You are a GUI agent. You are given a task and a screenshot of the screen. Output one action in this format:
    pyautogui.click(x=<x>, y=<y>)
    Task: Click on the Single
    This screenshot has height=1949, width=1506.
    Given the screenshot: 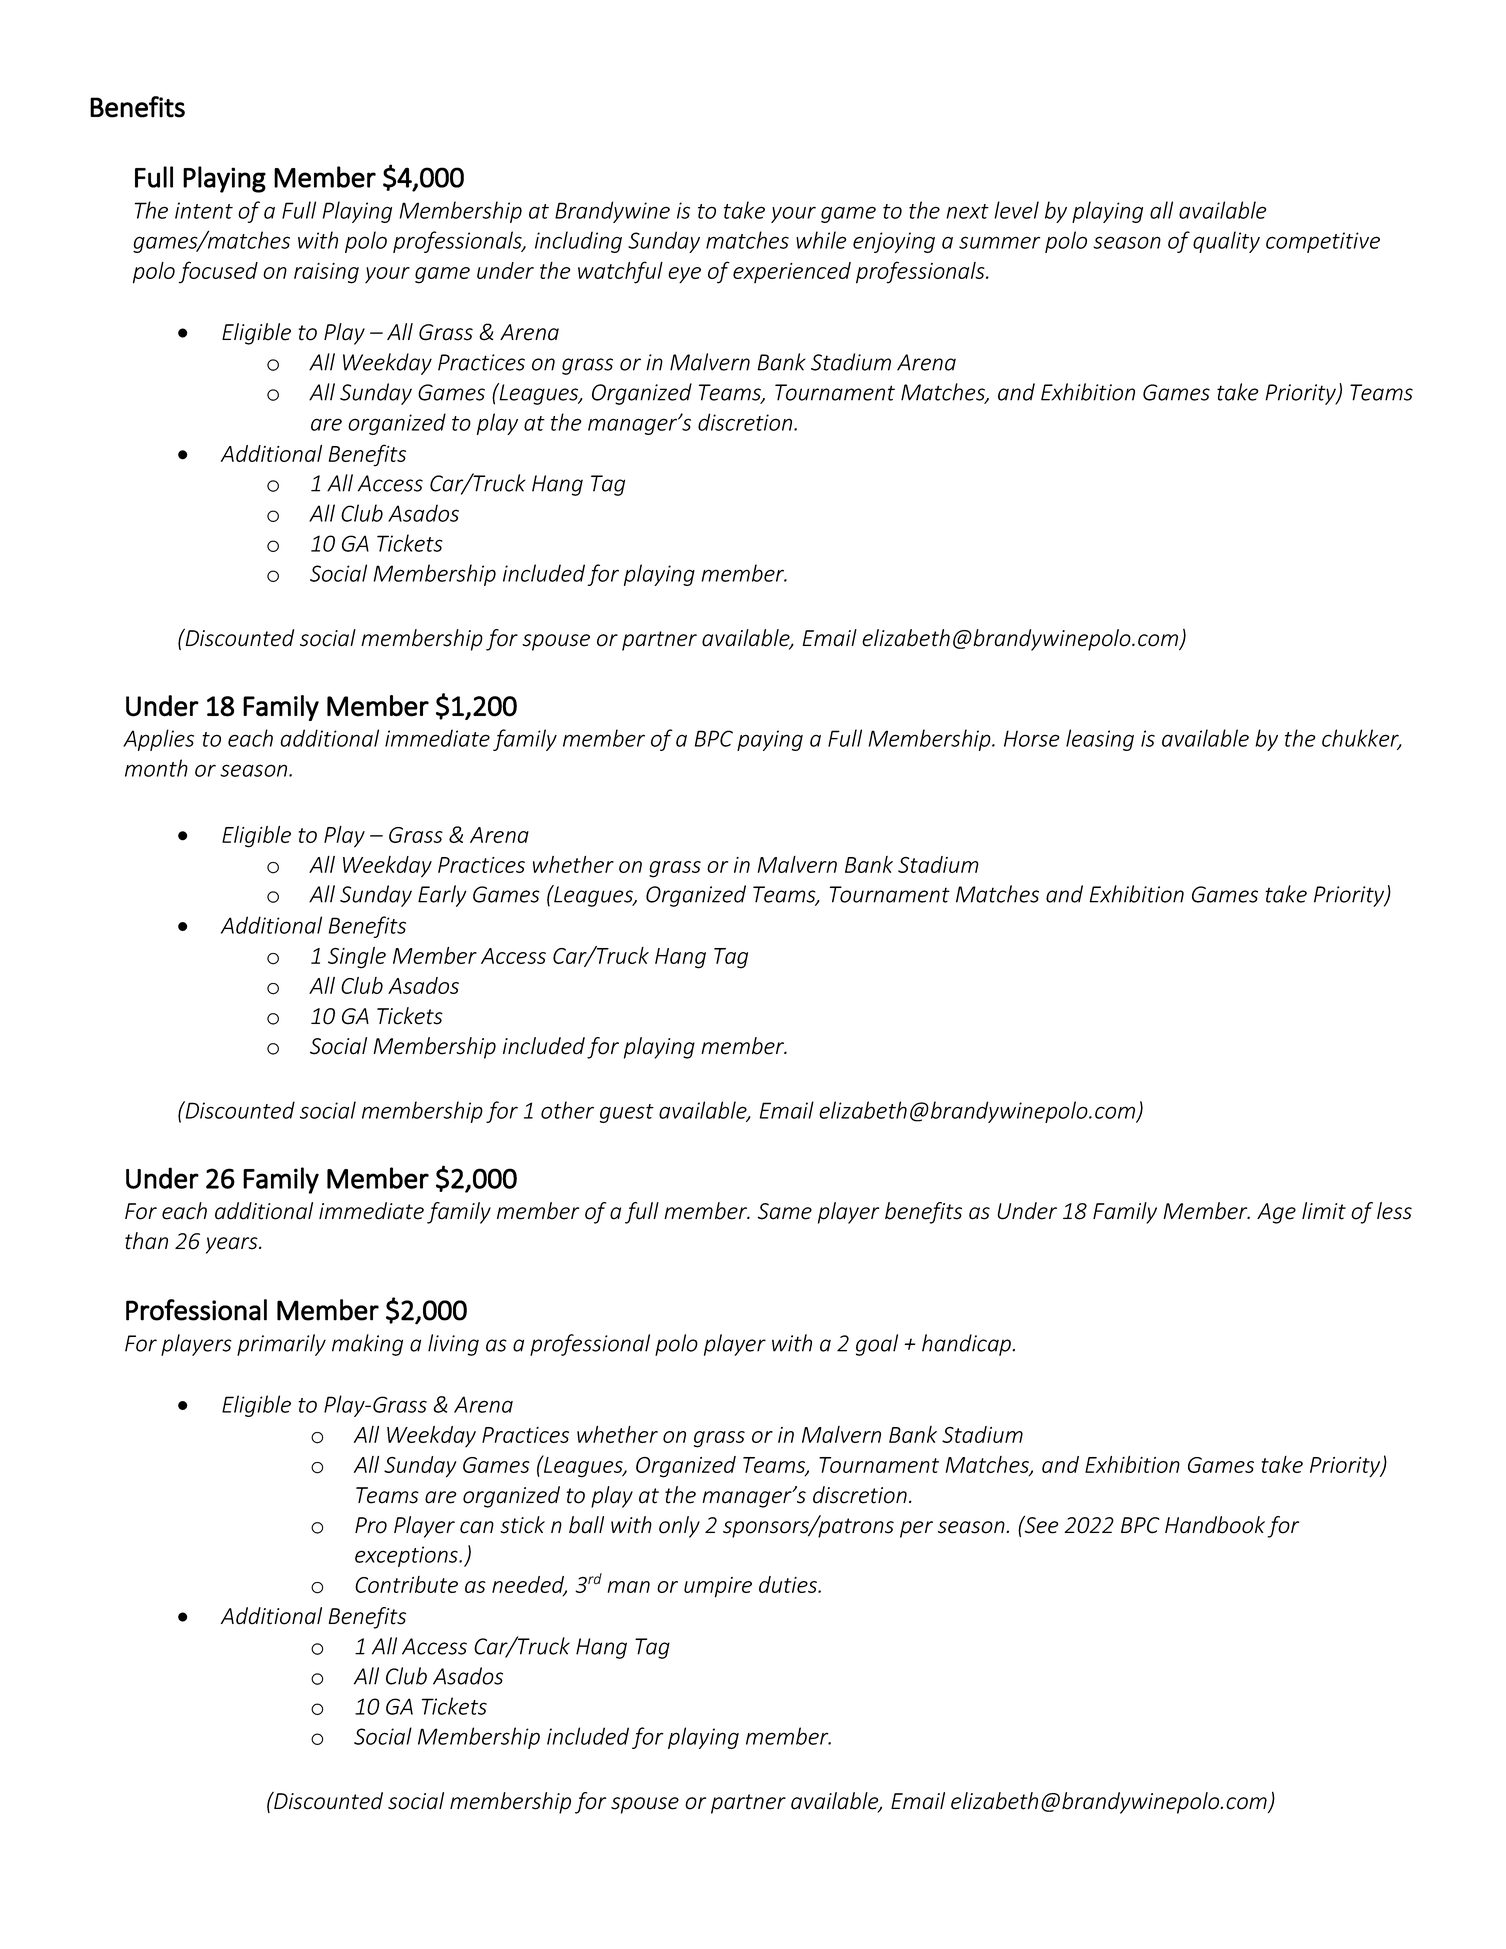 What is the action you would take?
    pyautogui.click(x=357, y=958)
